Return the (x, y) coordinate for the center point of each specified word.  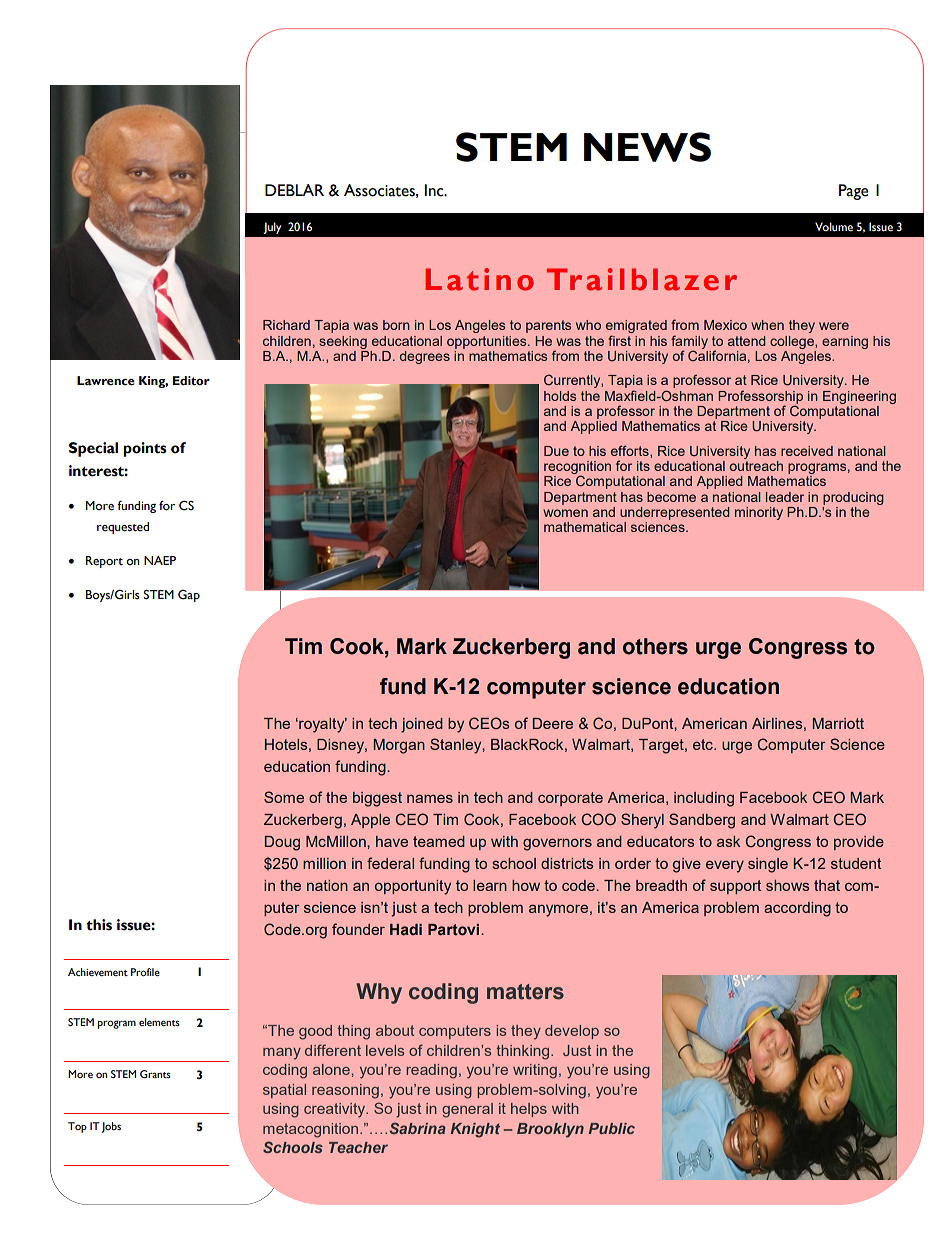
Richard (286, 325)
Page (854, 192)
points (145, 449)
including (704, 799)
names (430, 798)
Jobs (111, 1127)
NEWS (647, 147)
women (565, 513)
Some (284, 797)
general (467, 1110)
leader (785, 497)
